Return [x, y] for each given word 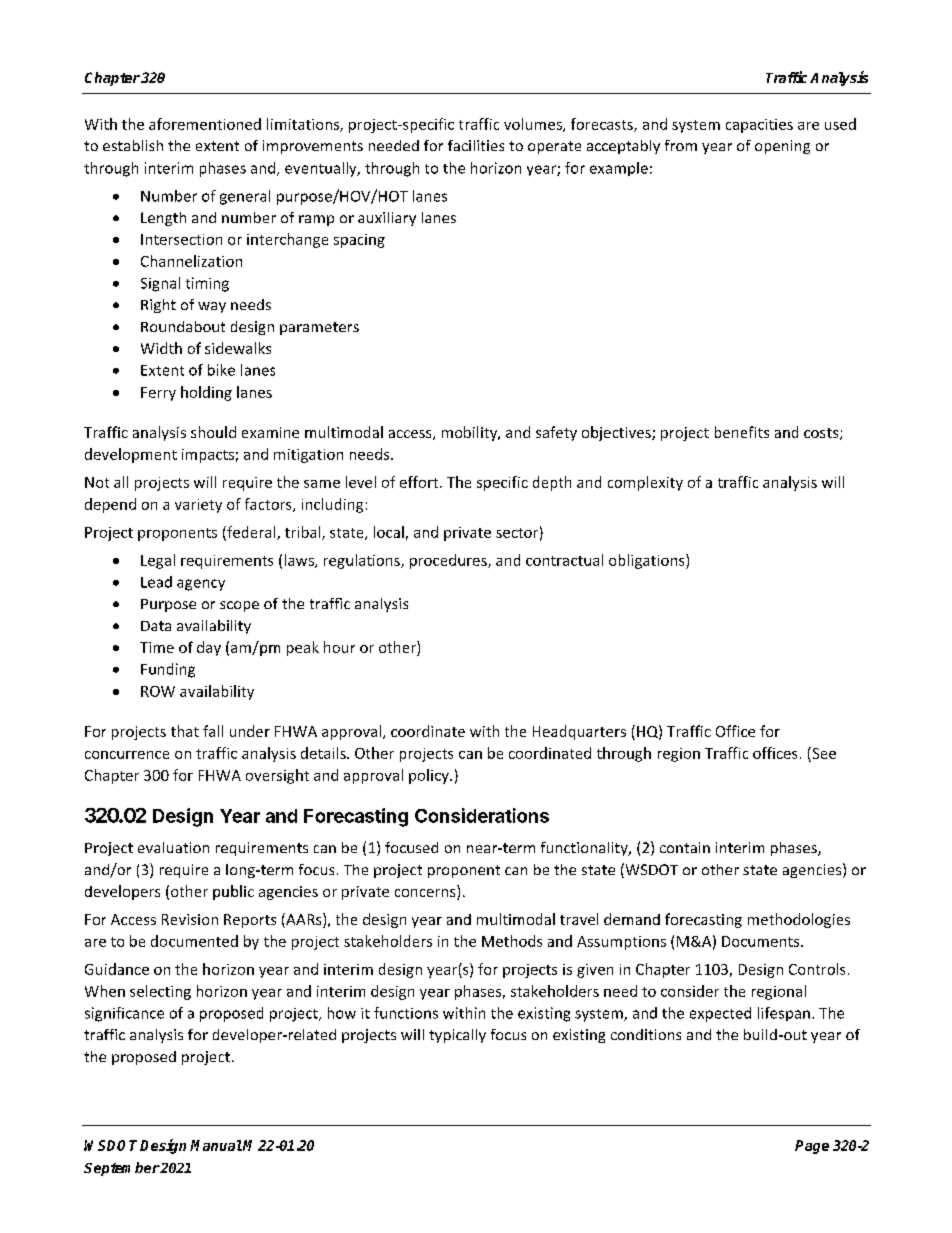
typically [457, 1036]
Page [812, 1147]
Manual [216, 1145]
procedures [449, 561]
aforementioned [205, 124]
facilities [476, 145]
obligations [648, 561]
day [209, 648]
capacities [759, 126]
